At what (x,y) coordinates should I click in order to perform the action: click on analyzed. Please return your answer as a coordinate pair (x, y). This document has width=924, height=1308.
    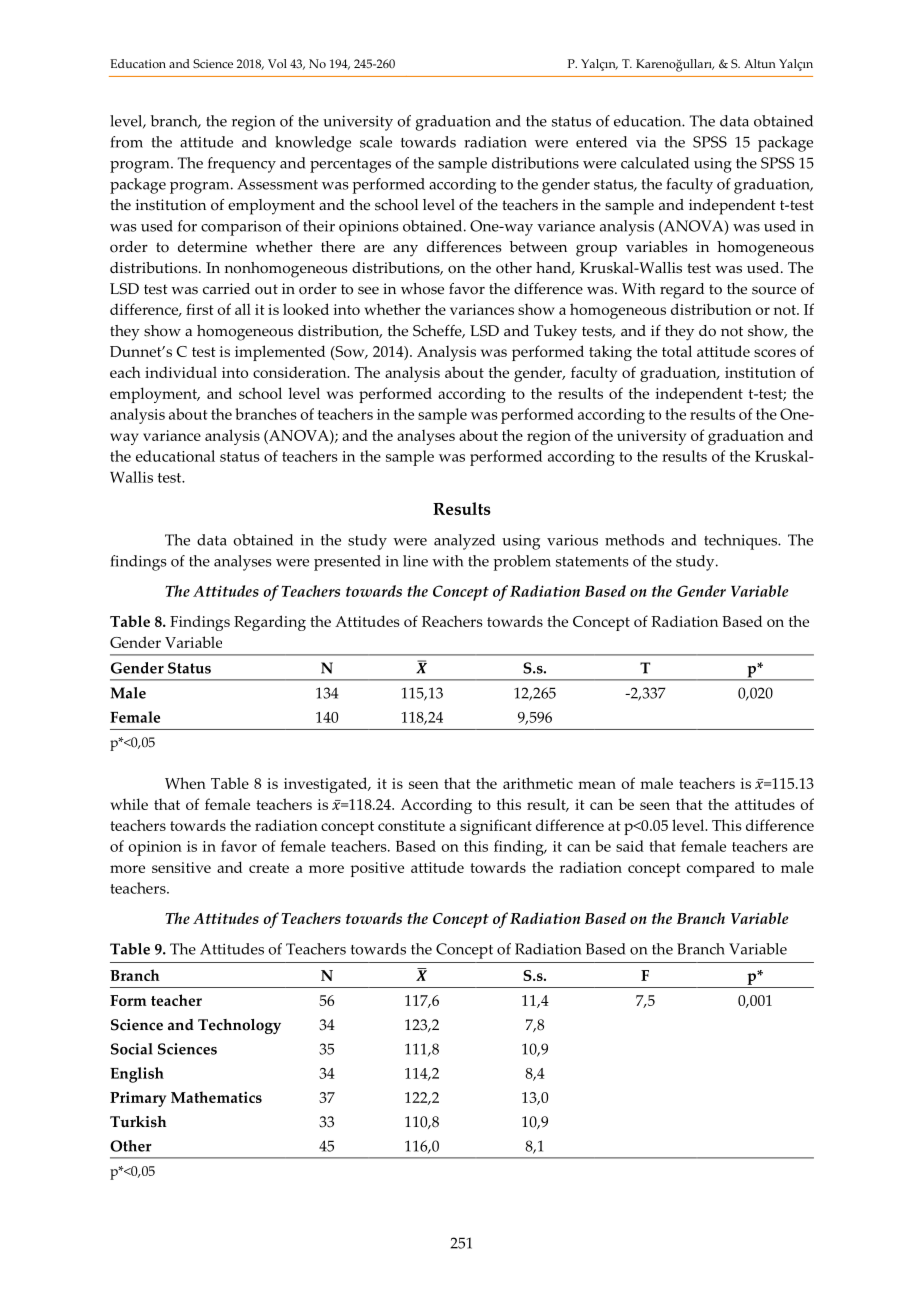
    Looking at the image, I should click on (464, 542).
